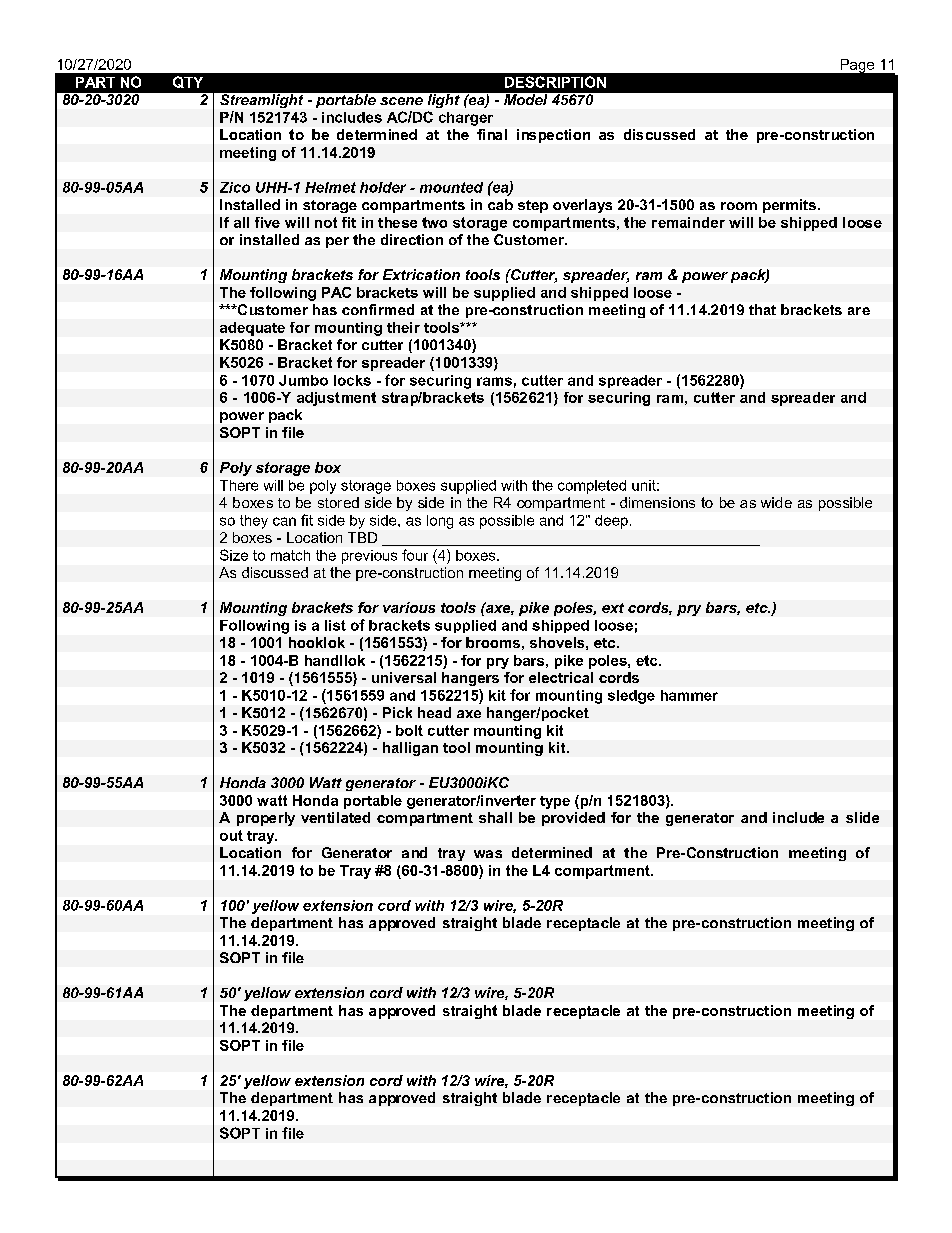 The image size is (952, 1233). I want to click on There, so click(239, 485).
